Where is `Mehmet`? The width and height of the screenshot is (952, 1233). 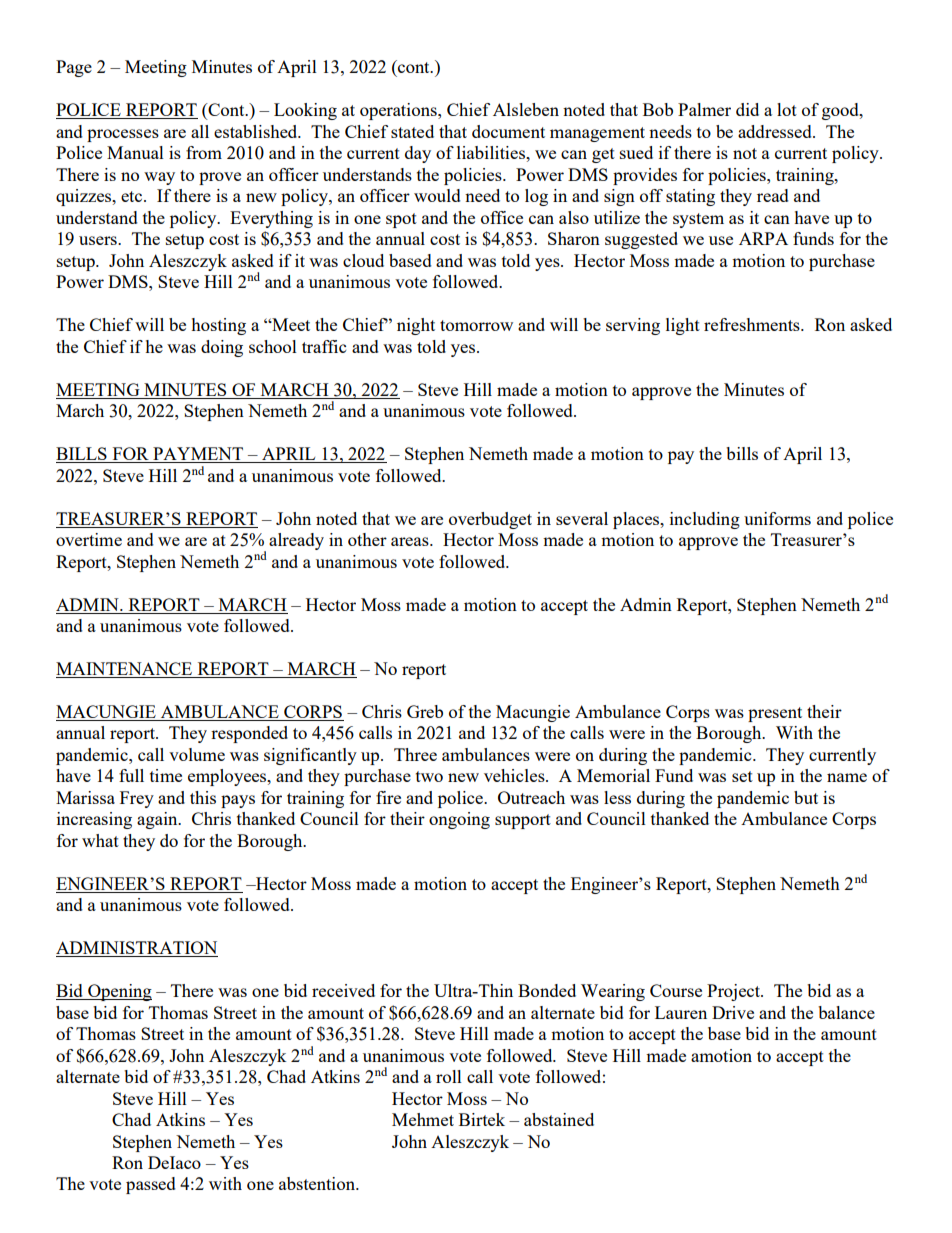 Mehmet is located at coordinates (423, 1119).
